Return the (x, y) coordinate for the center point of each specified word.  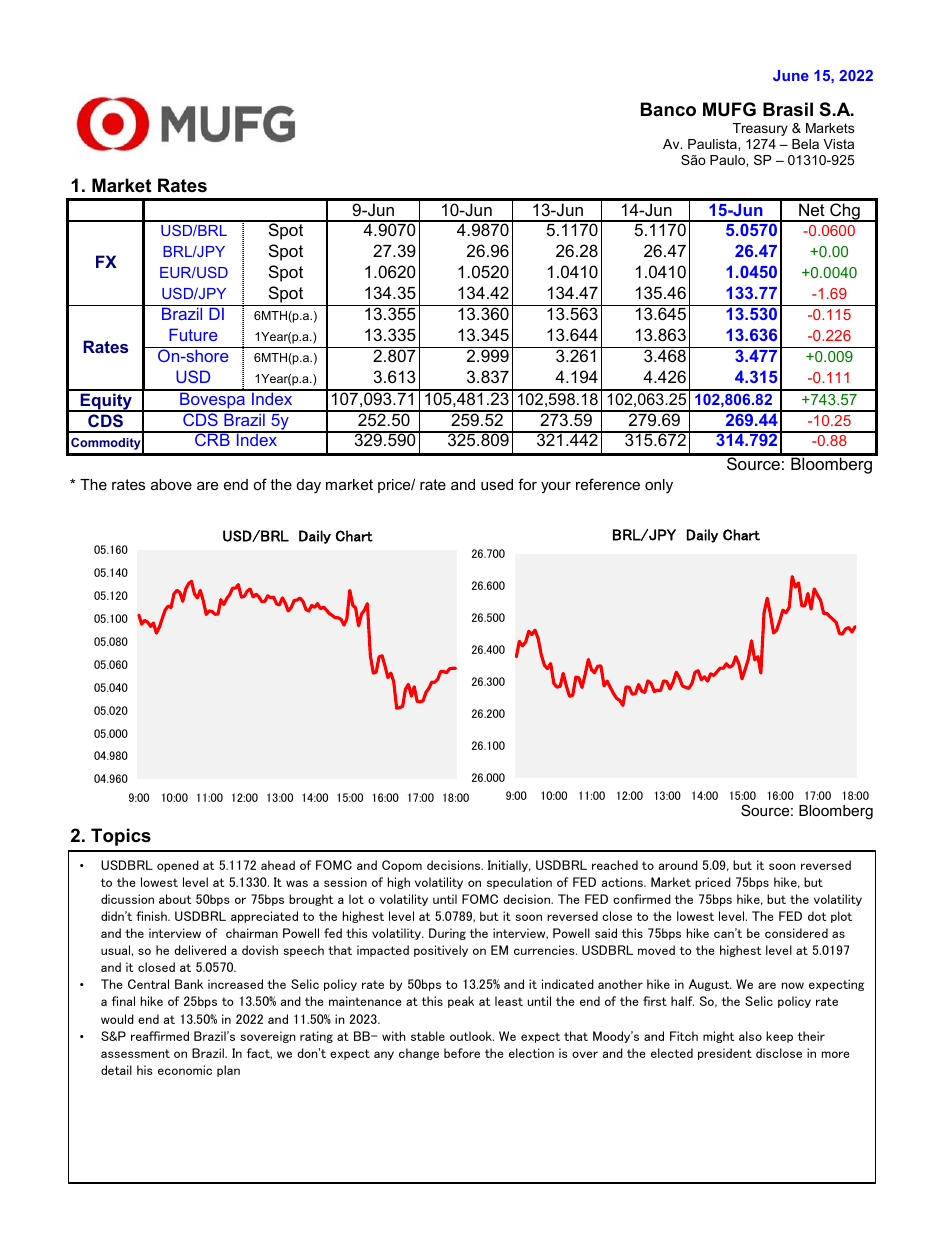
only (659, 486)
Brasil (788, 109)
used (497, 484)
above (171, 484)
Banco (668, 109)
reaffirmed (160, 1036)
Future (193, 334)
